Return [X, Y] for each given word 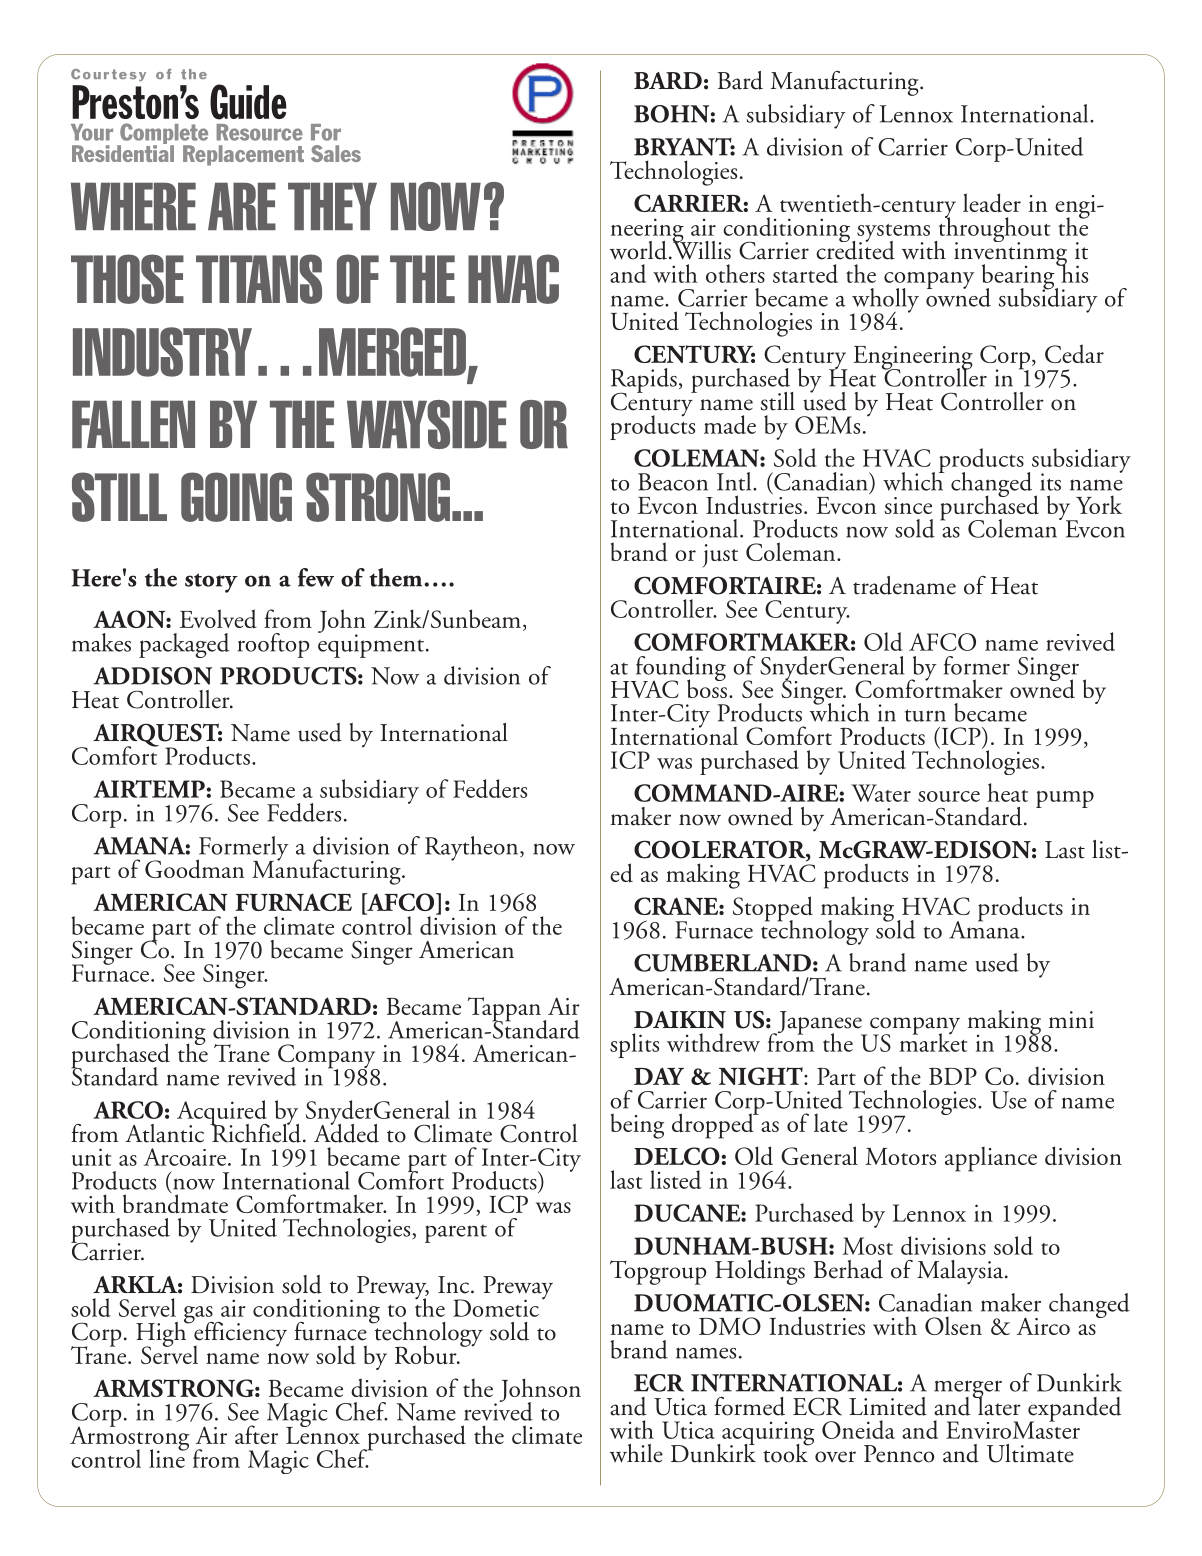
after [256, 1434]
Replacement [243, 155]
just [720, 556]
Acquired [223, 1113]
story [211, 583]
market [933, 1041]
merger [968, 1390]
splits [634, 1045]
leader [992, 202]
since [908, 505]
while [636, 1453]
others [735, 273]
